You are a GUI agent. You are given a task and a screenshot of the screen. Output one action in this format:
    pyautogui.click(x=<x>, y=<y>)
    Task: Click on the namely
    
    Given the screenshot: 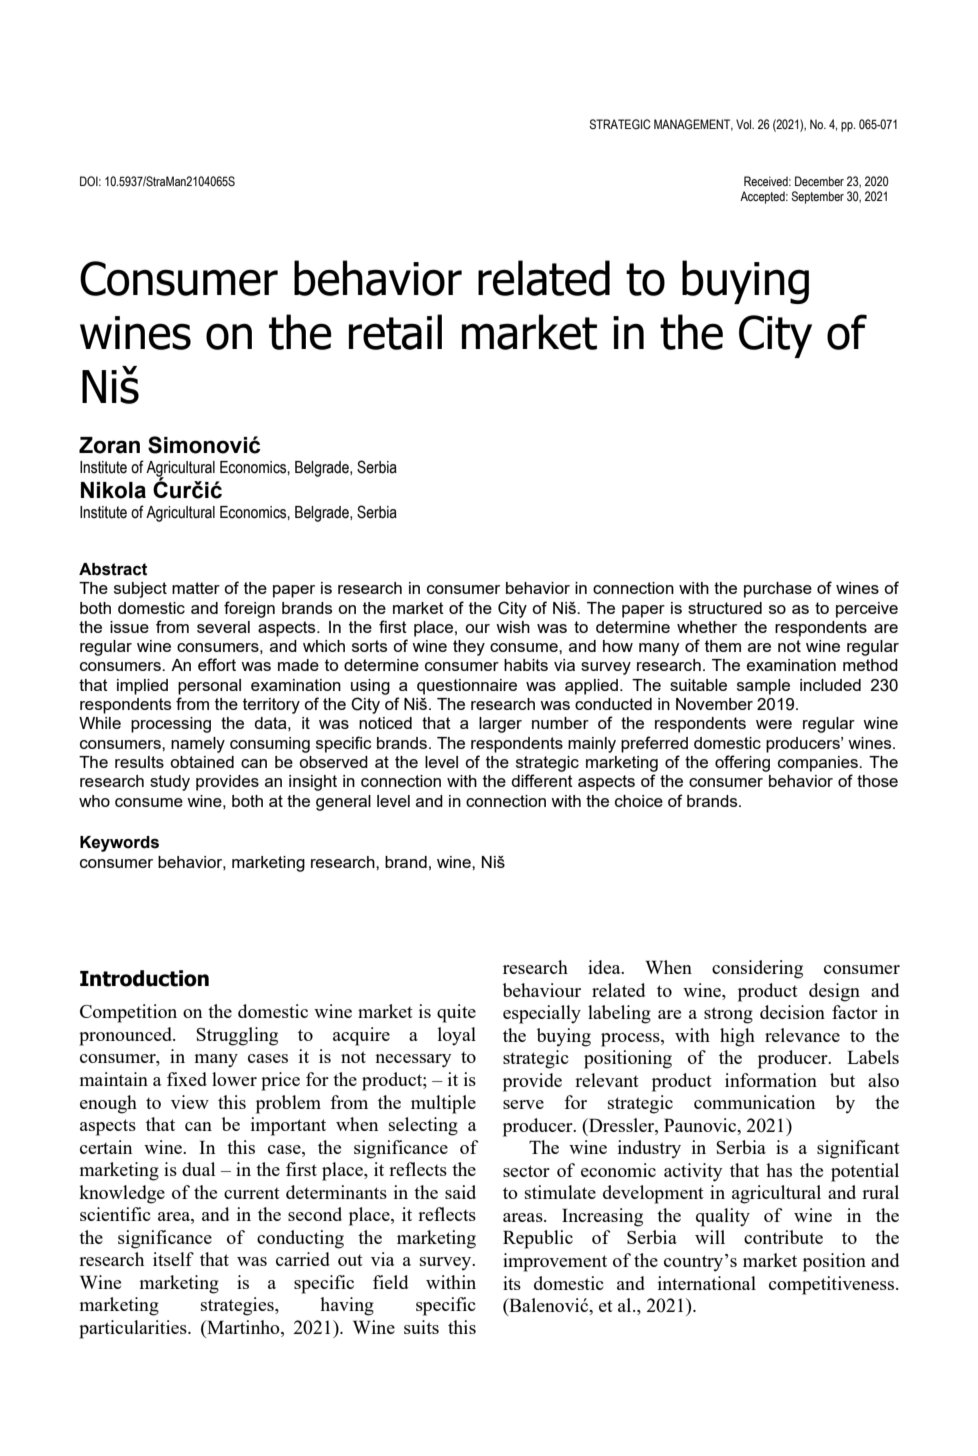 What is the action you would take?
    pyautogui.click(x=198, y=745)
